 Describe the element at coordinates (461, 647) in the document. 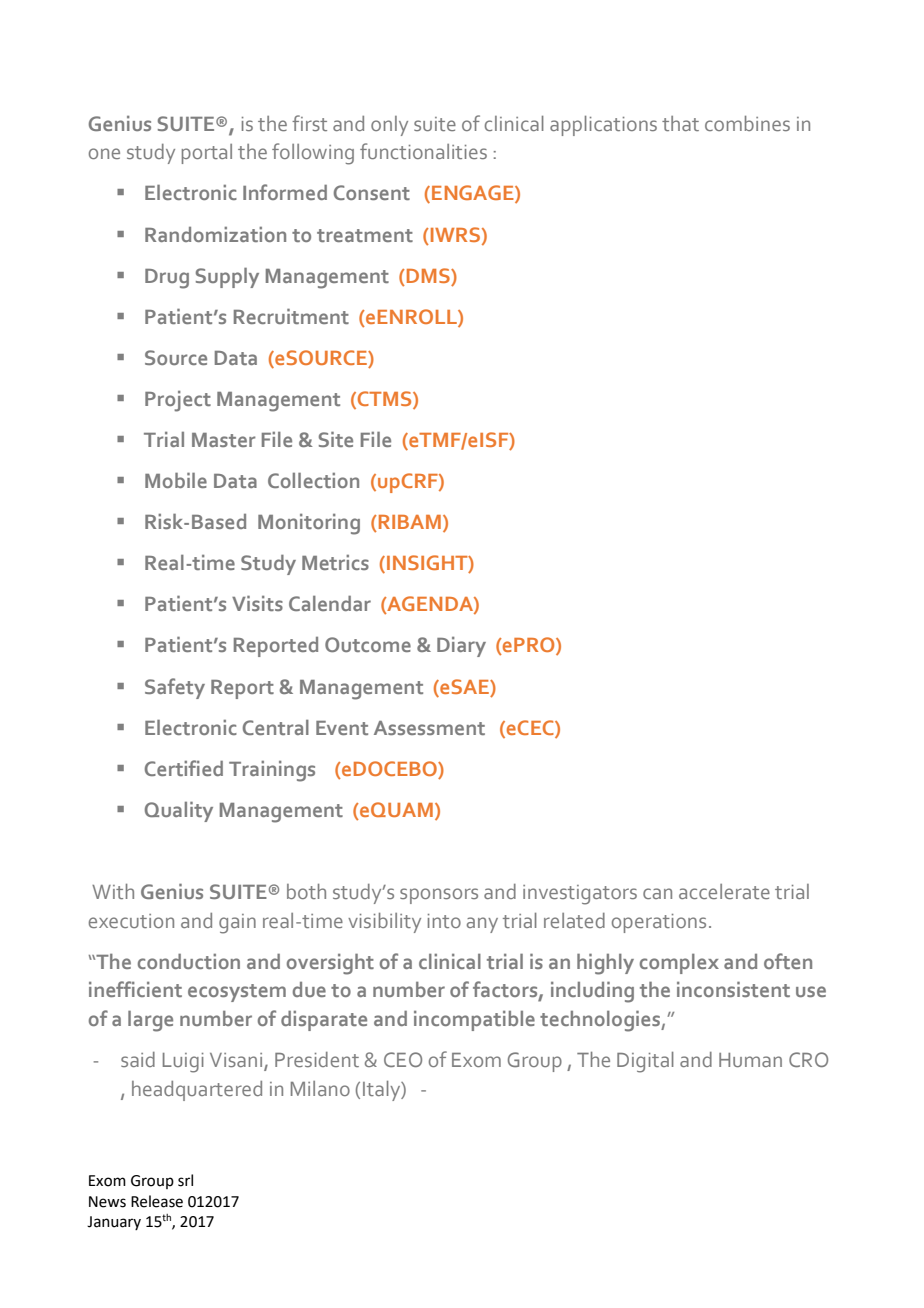

I see `Diary` at that location.
